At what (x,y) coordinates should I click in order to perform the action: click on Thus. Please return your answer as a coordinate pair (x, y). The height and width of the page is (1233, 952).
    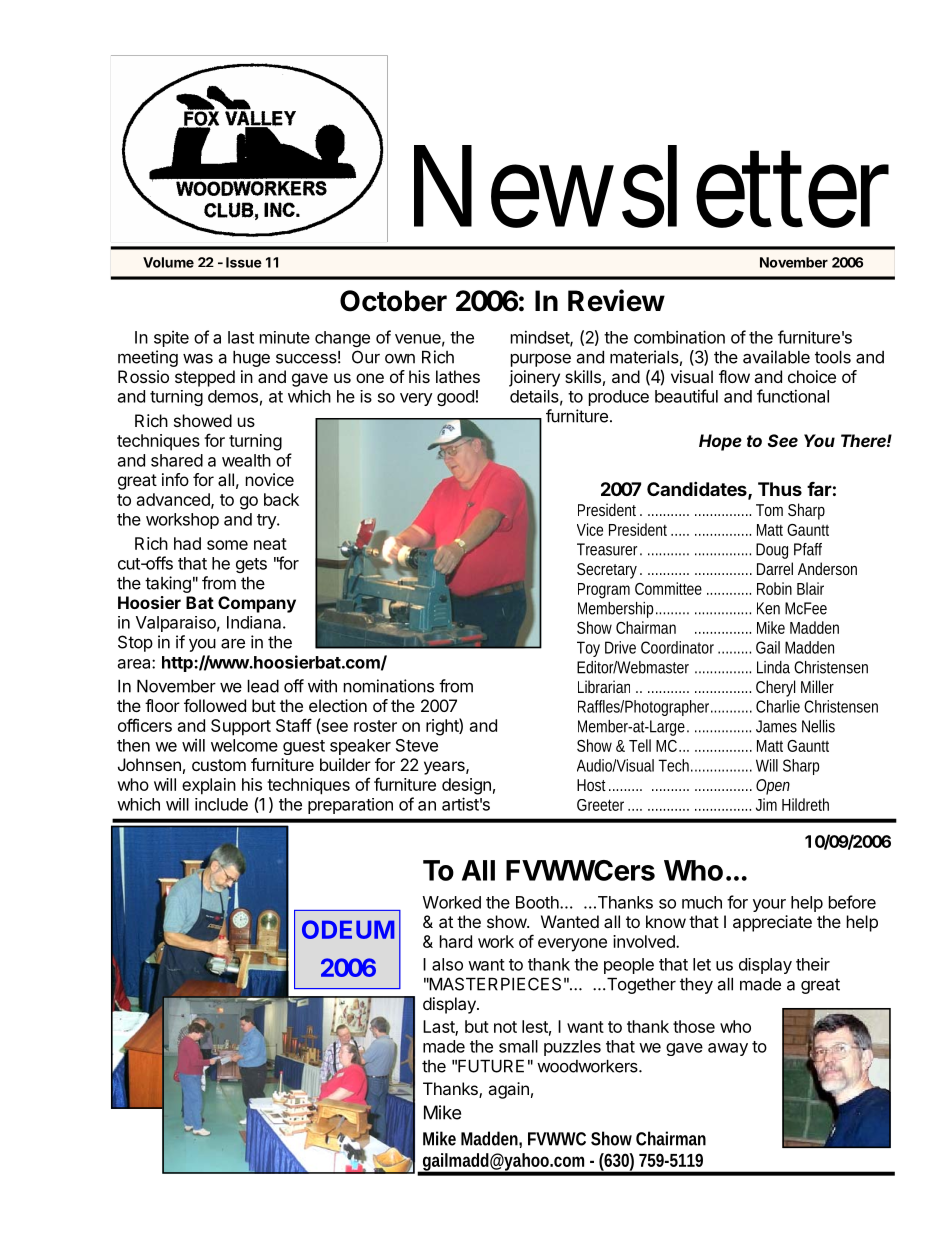
    Looking at the image, I should click on (780, 489).
